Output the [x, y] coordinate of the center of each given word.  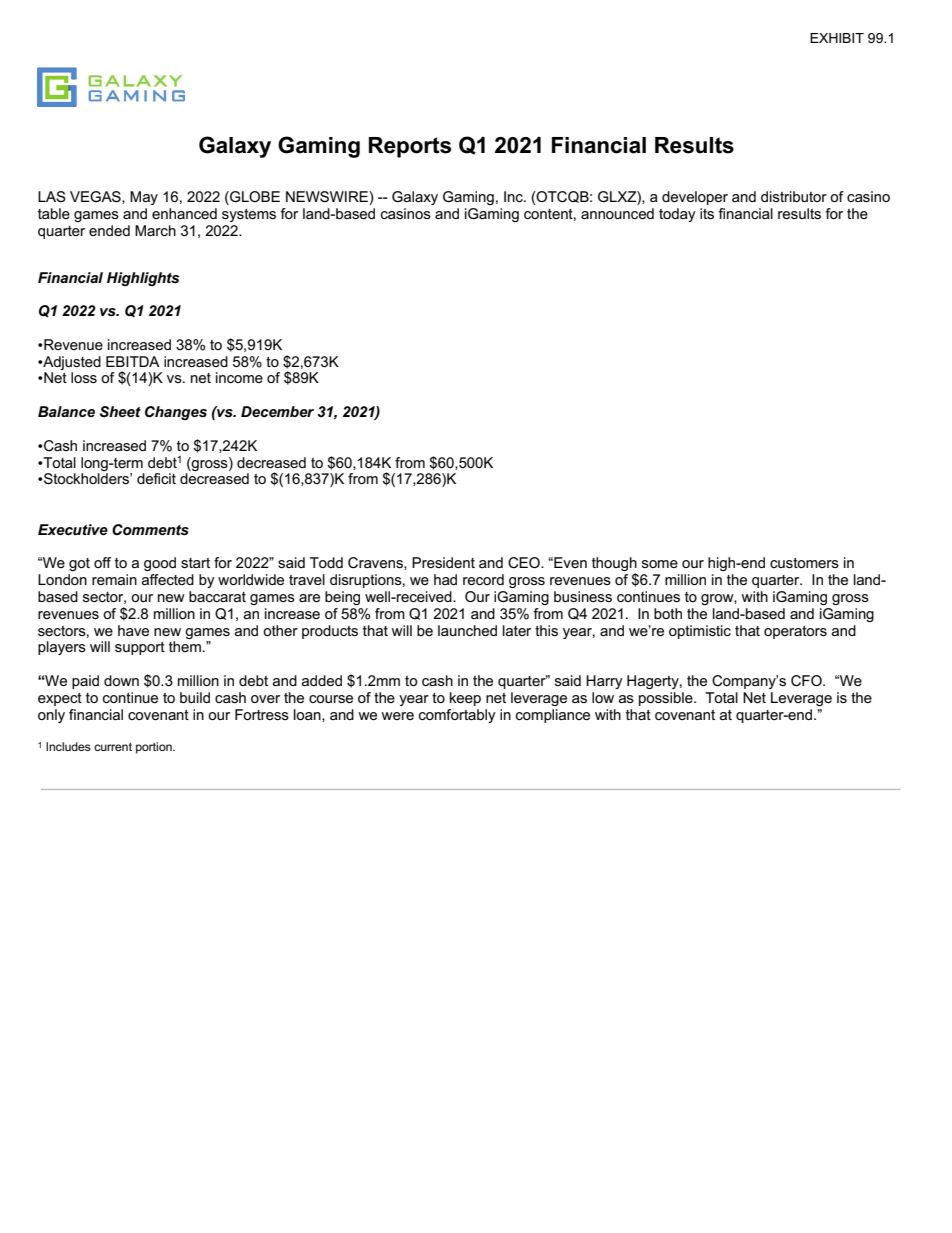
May [144, 198]
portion [155, 748]
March [155, 230]
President [443, 562]
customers [804, 563]
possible [667, 699]
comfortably [457, 716]
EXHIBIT [837, 38]
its [707, 213]
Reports [410, 147]
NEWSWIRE [328, 198]
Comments [150, 530]
